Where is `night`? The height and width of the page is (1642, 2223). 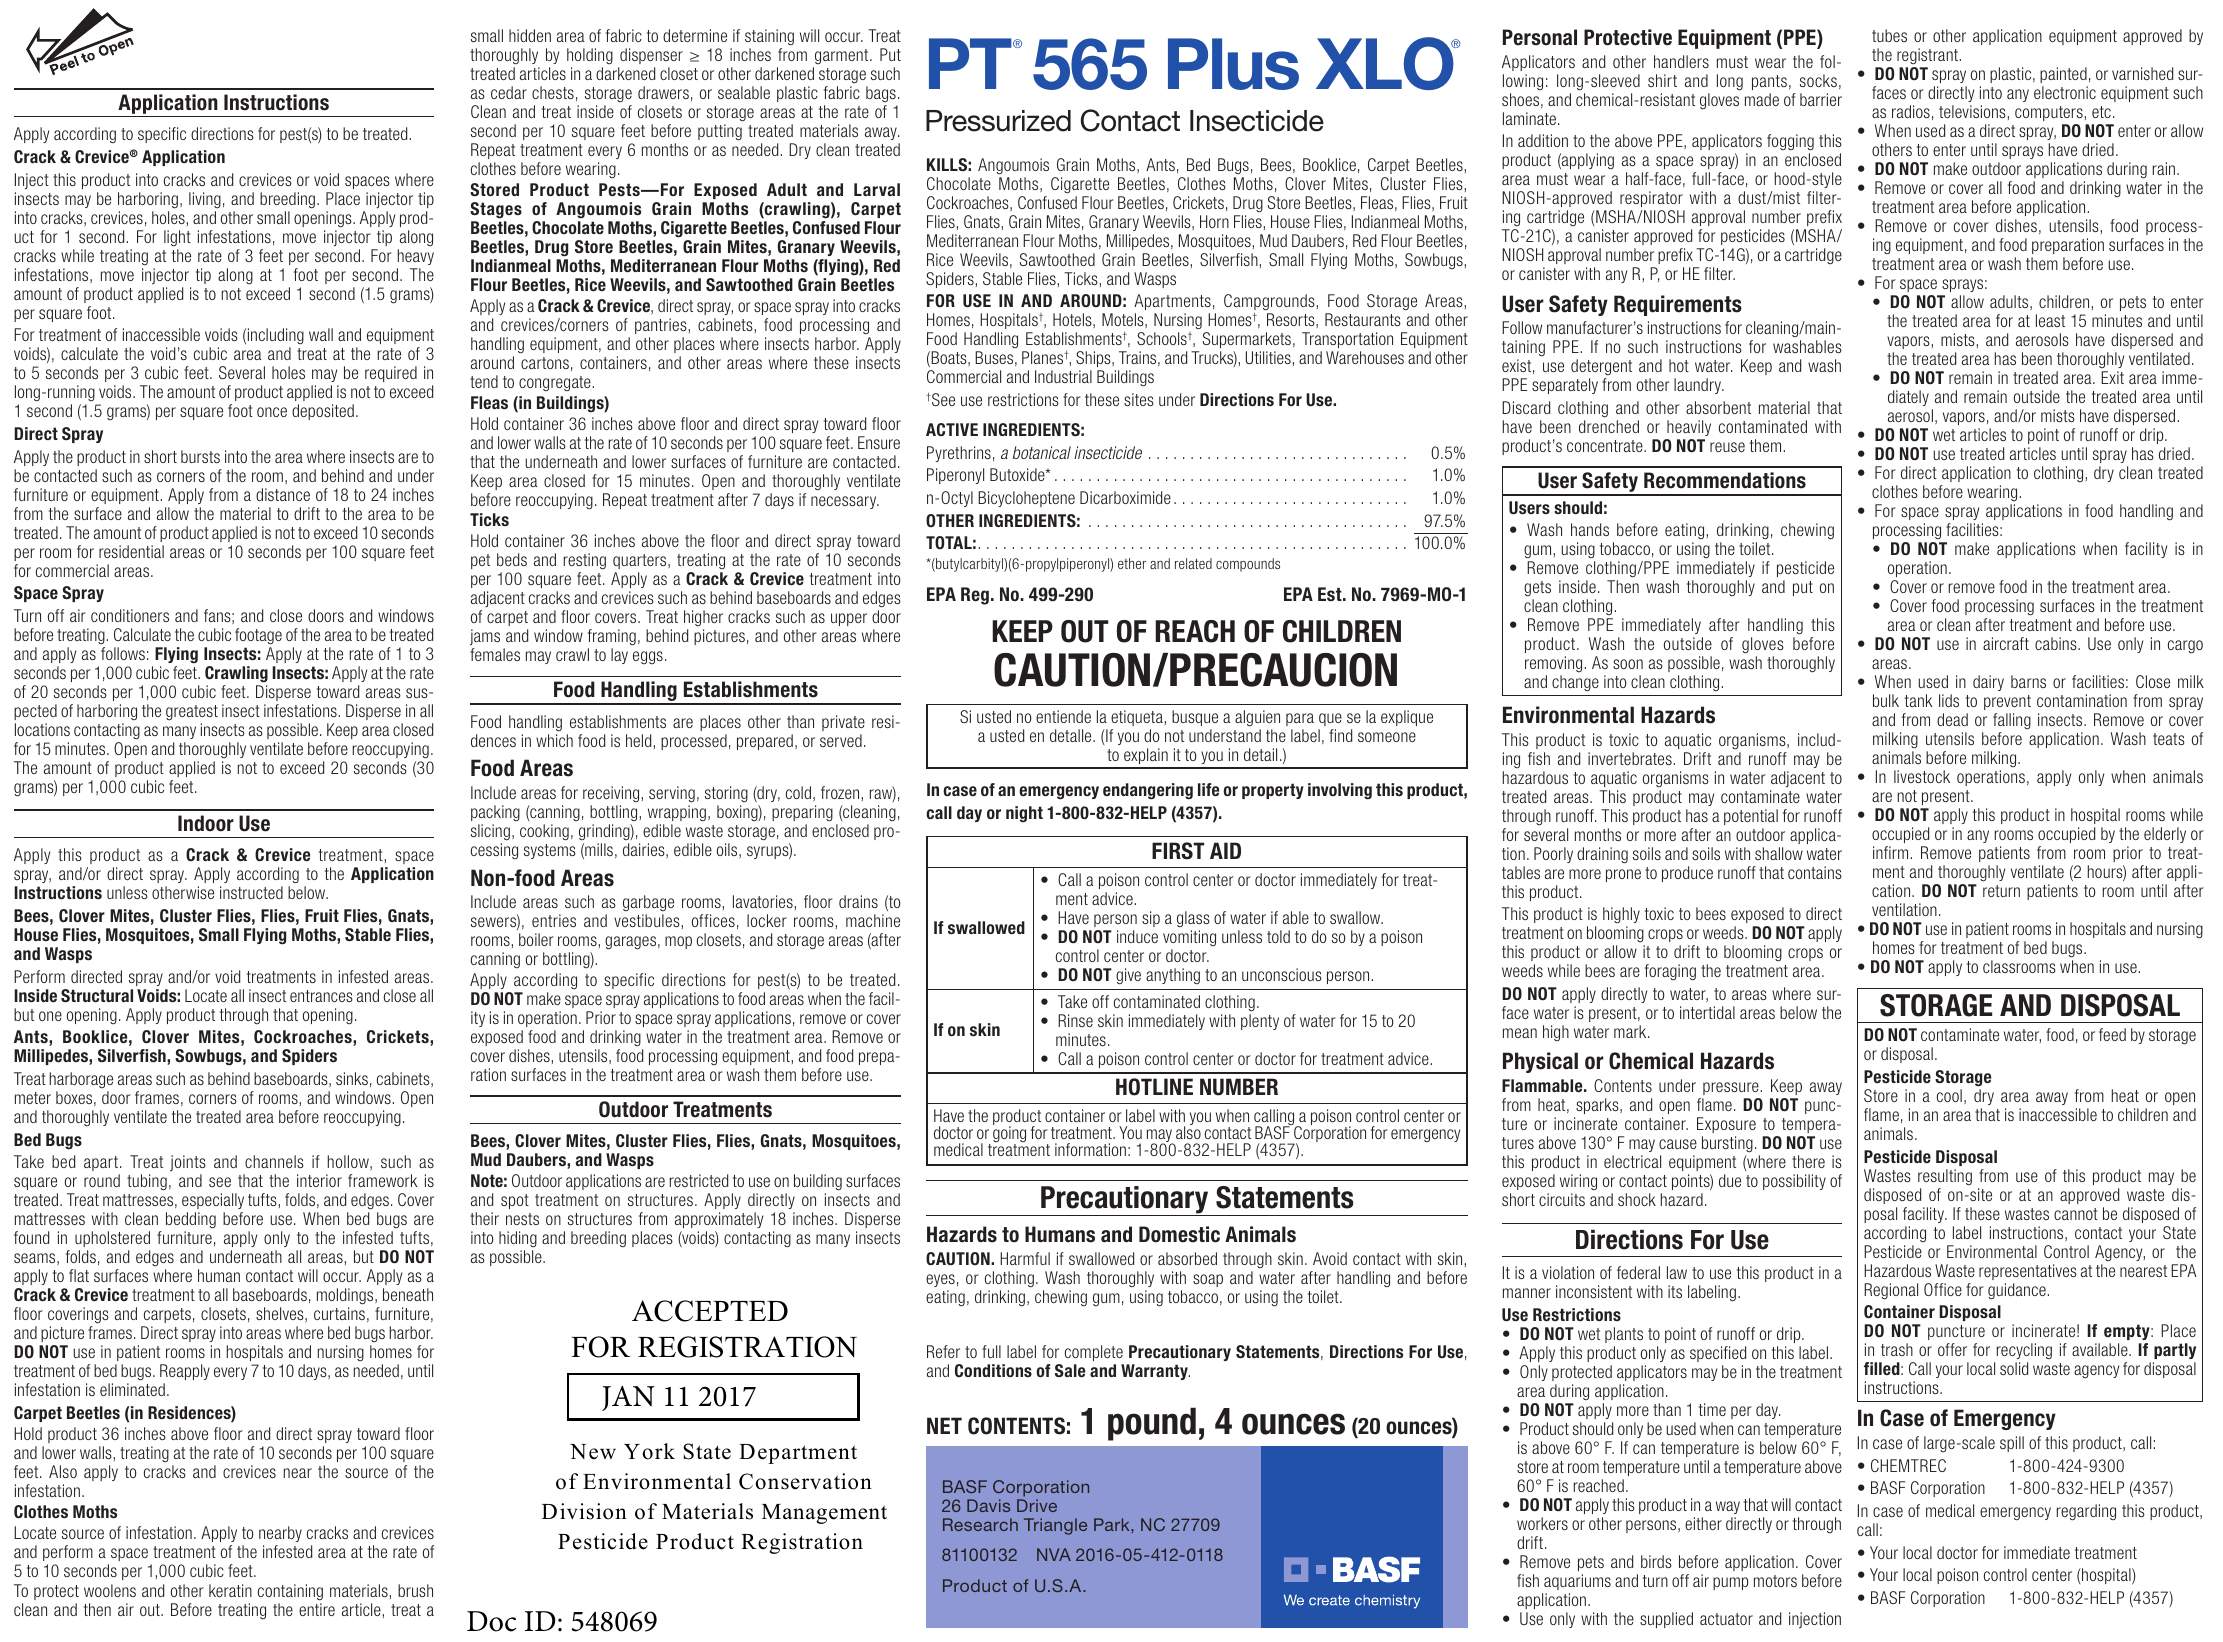
night is located at coordinates (1024, 814).
